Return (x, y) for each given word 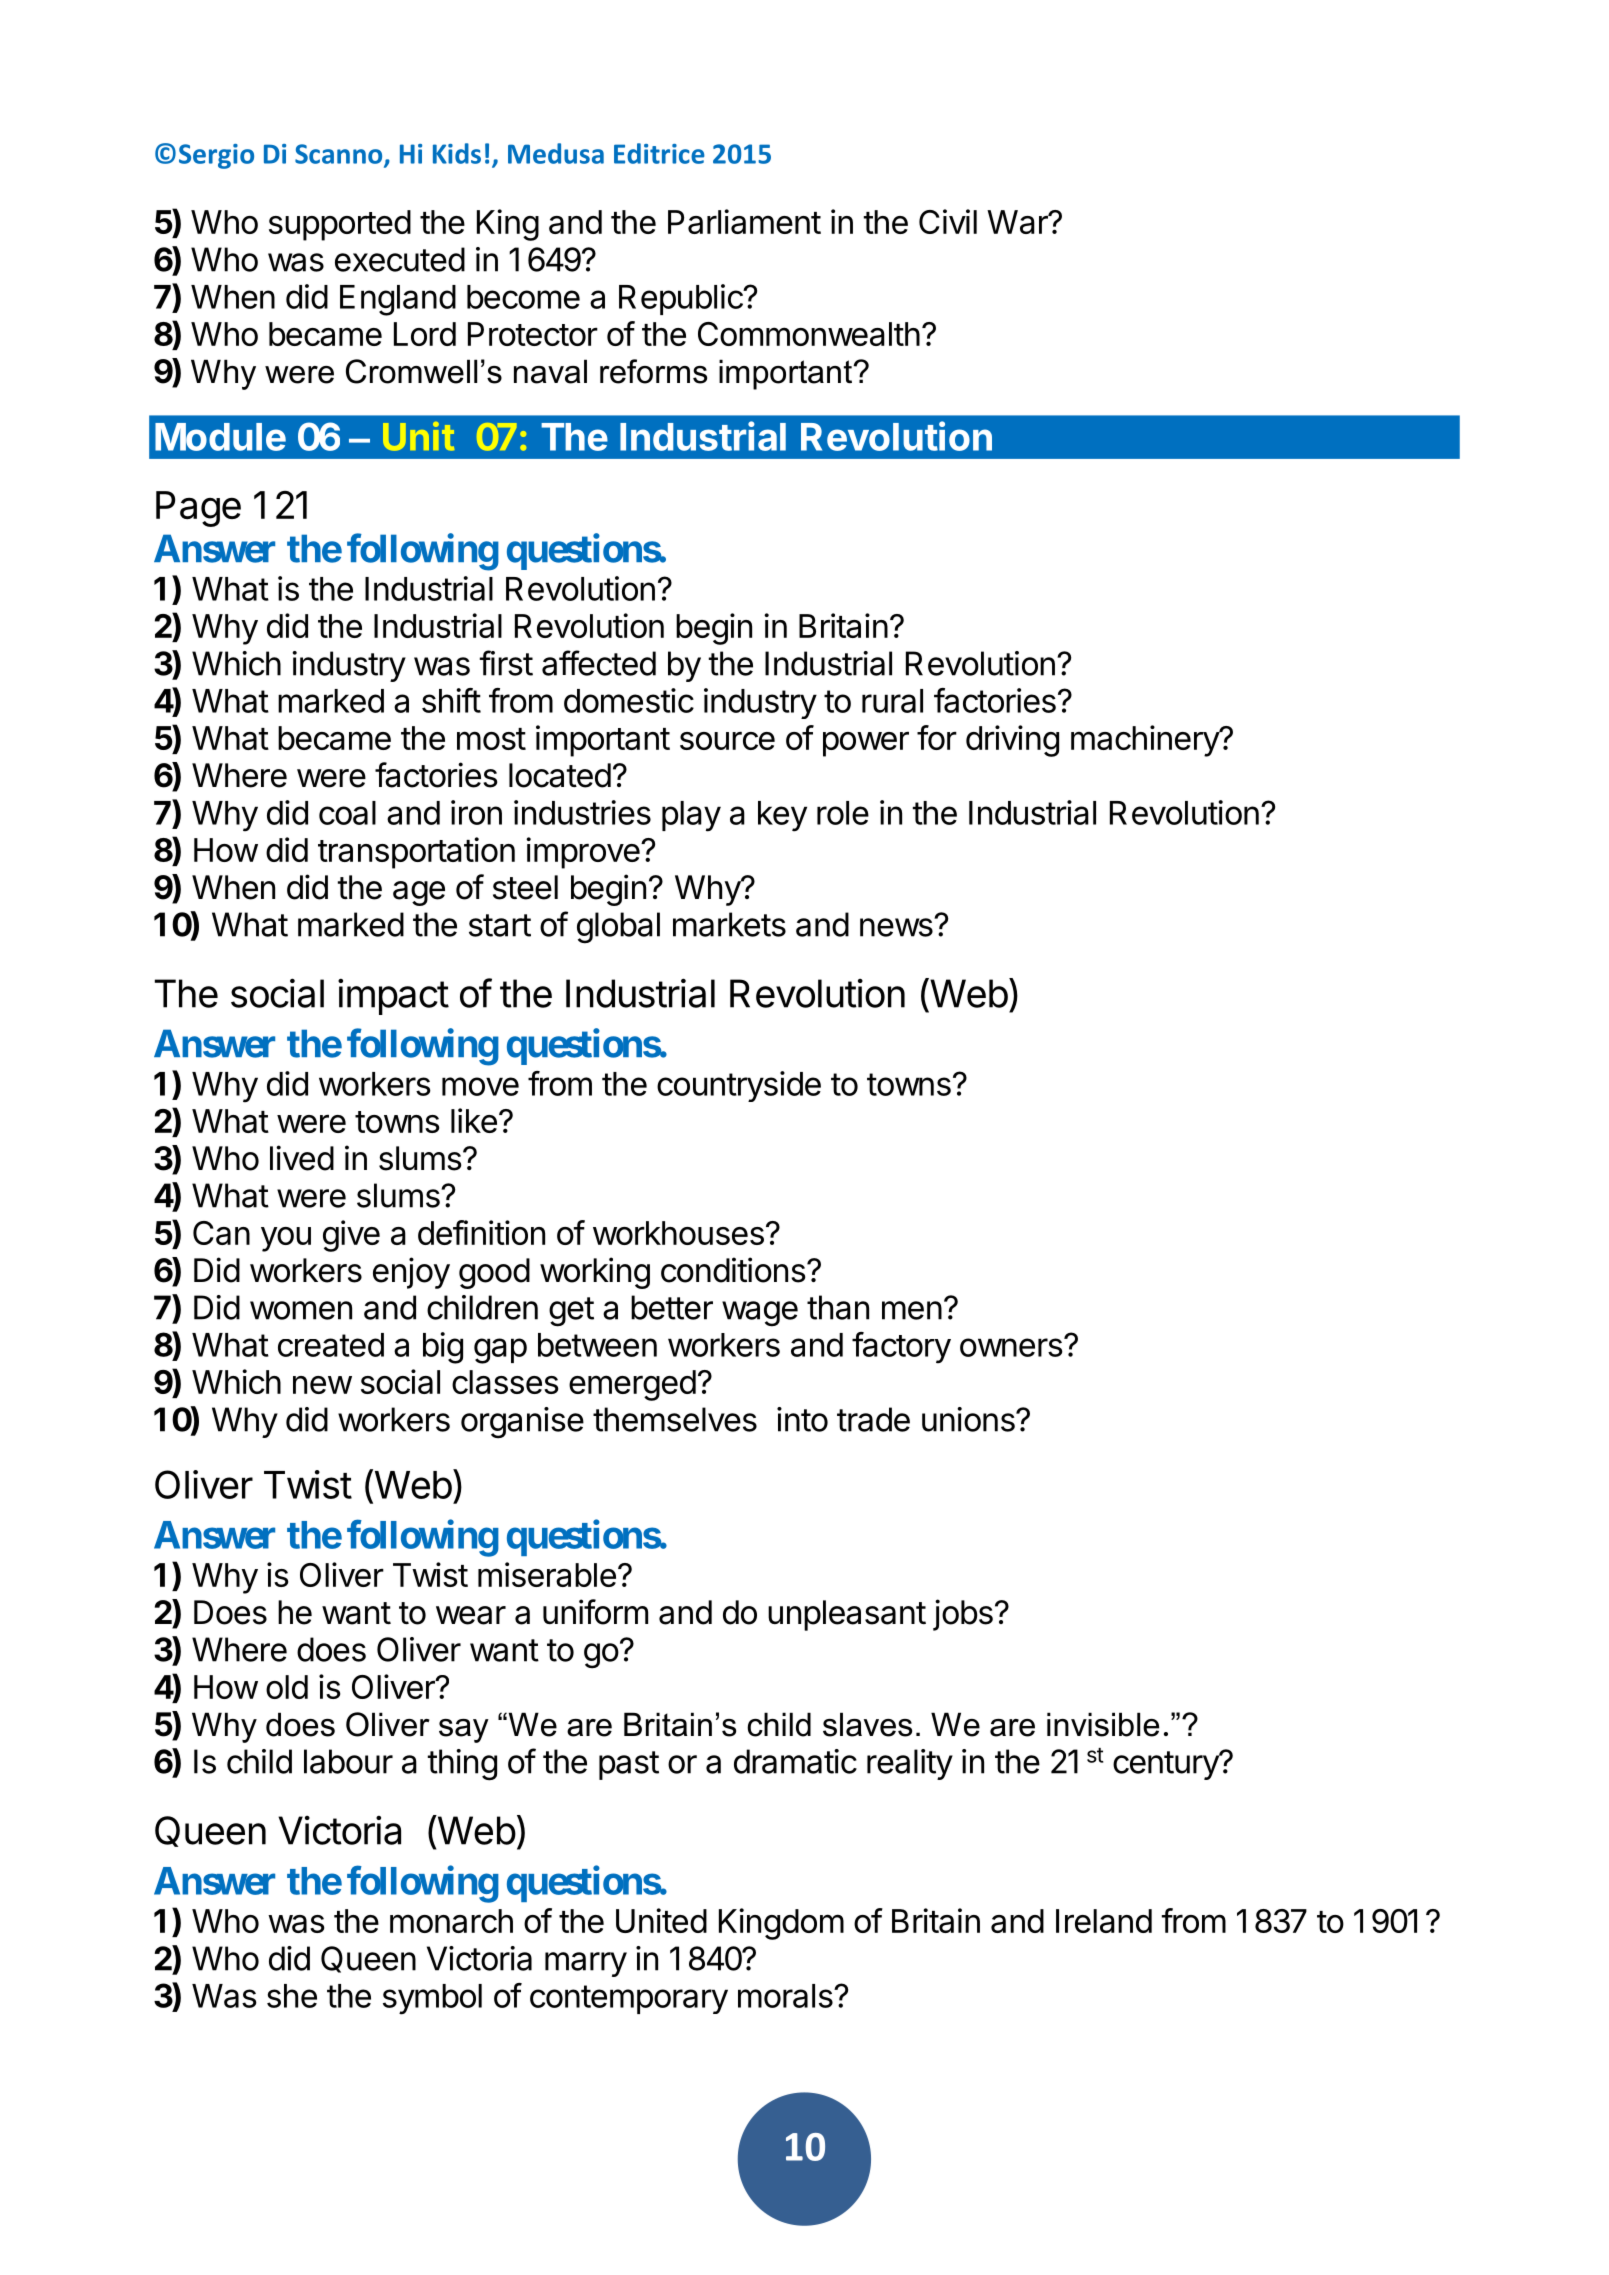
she (292, 1996)
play (691, 816)
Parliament (744, 221)
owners (1011, 1347)
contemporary (629, 1999)
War (1018, 222)
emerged (632, 1385)
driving (1012, 741)
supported (340, 225)
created (331, 1345)
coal (347, 813)
